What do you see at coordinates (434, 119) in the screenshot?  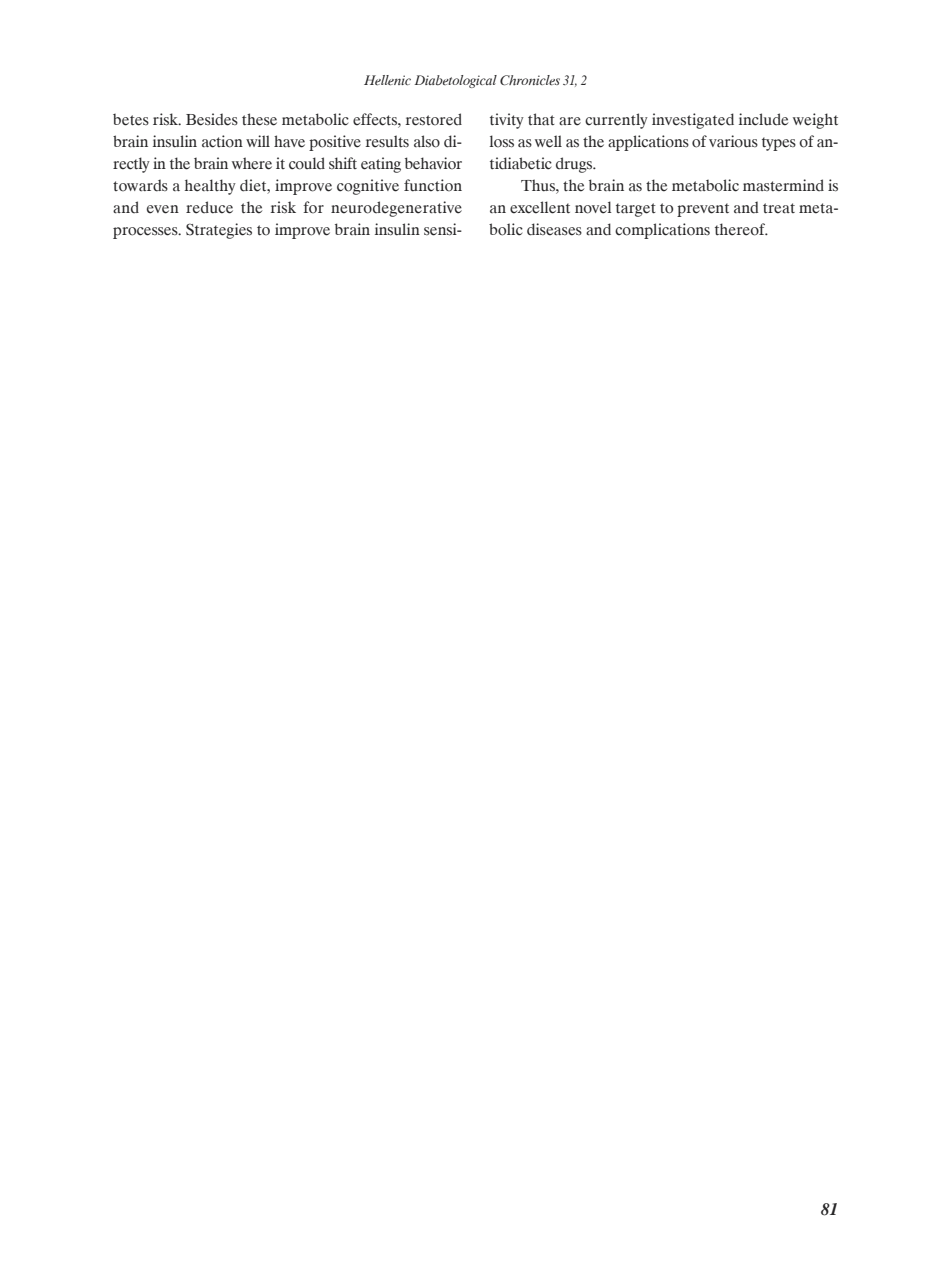 I see `restored` at bounding box center [434, 119].
